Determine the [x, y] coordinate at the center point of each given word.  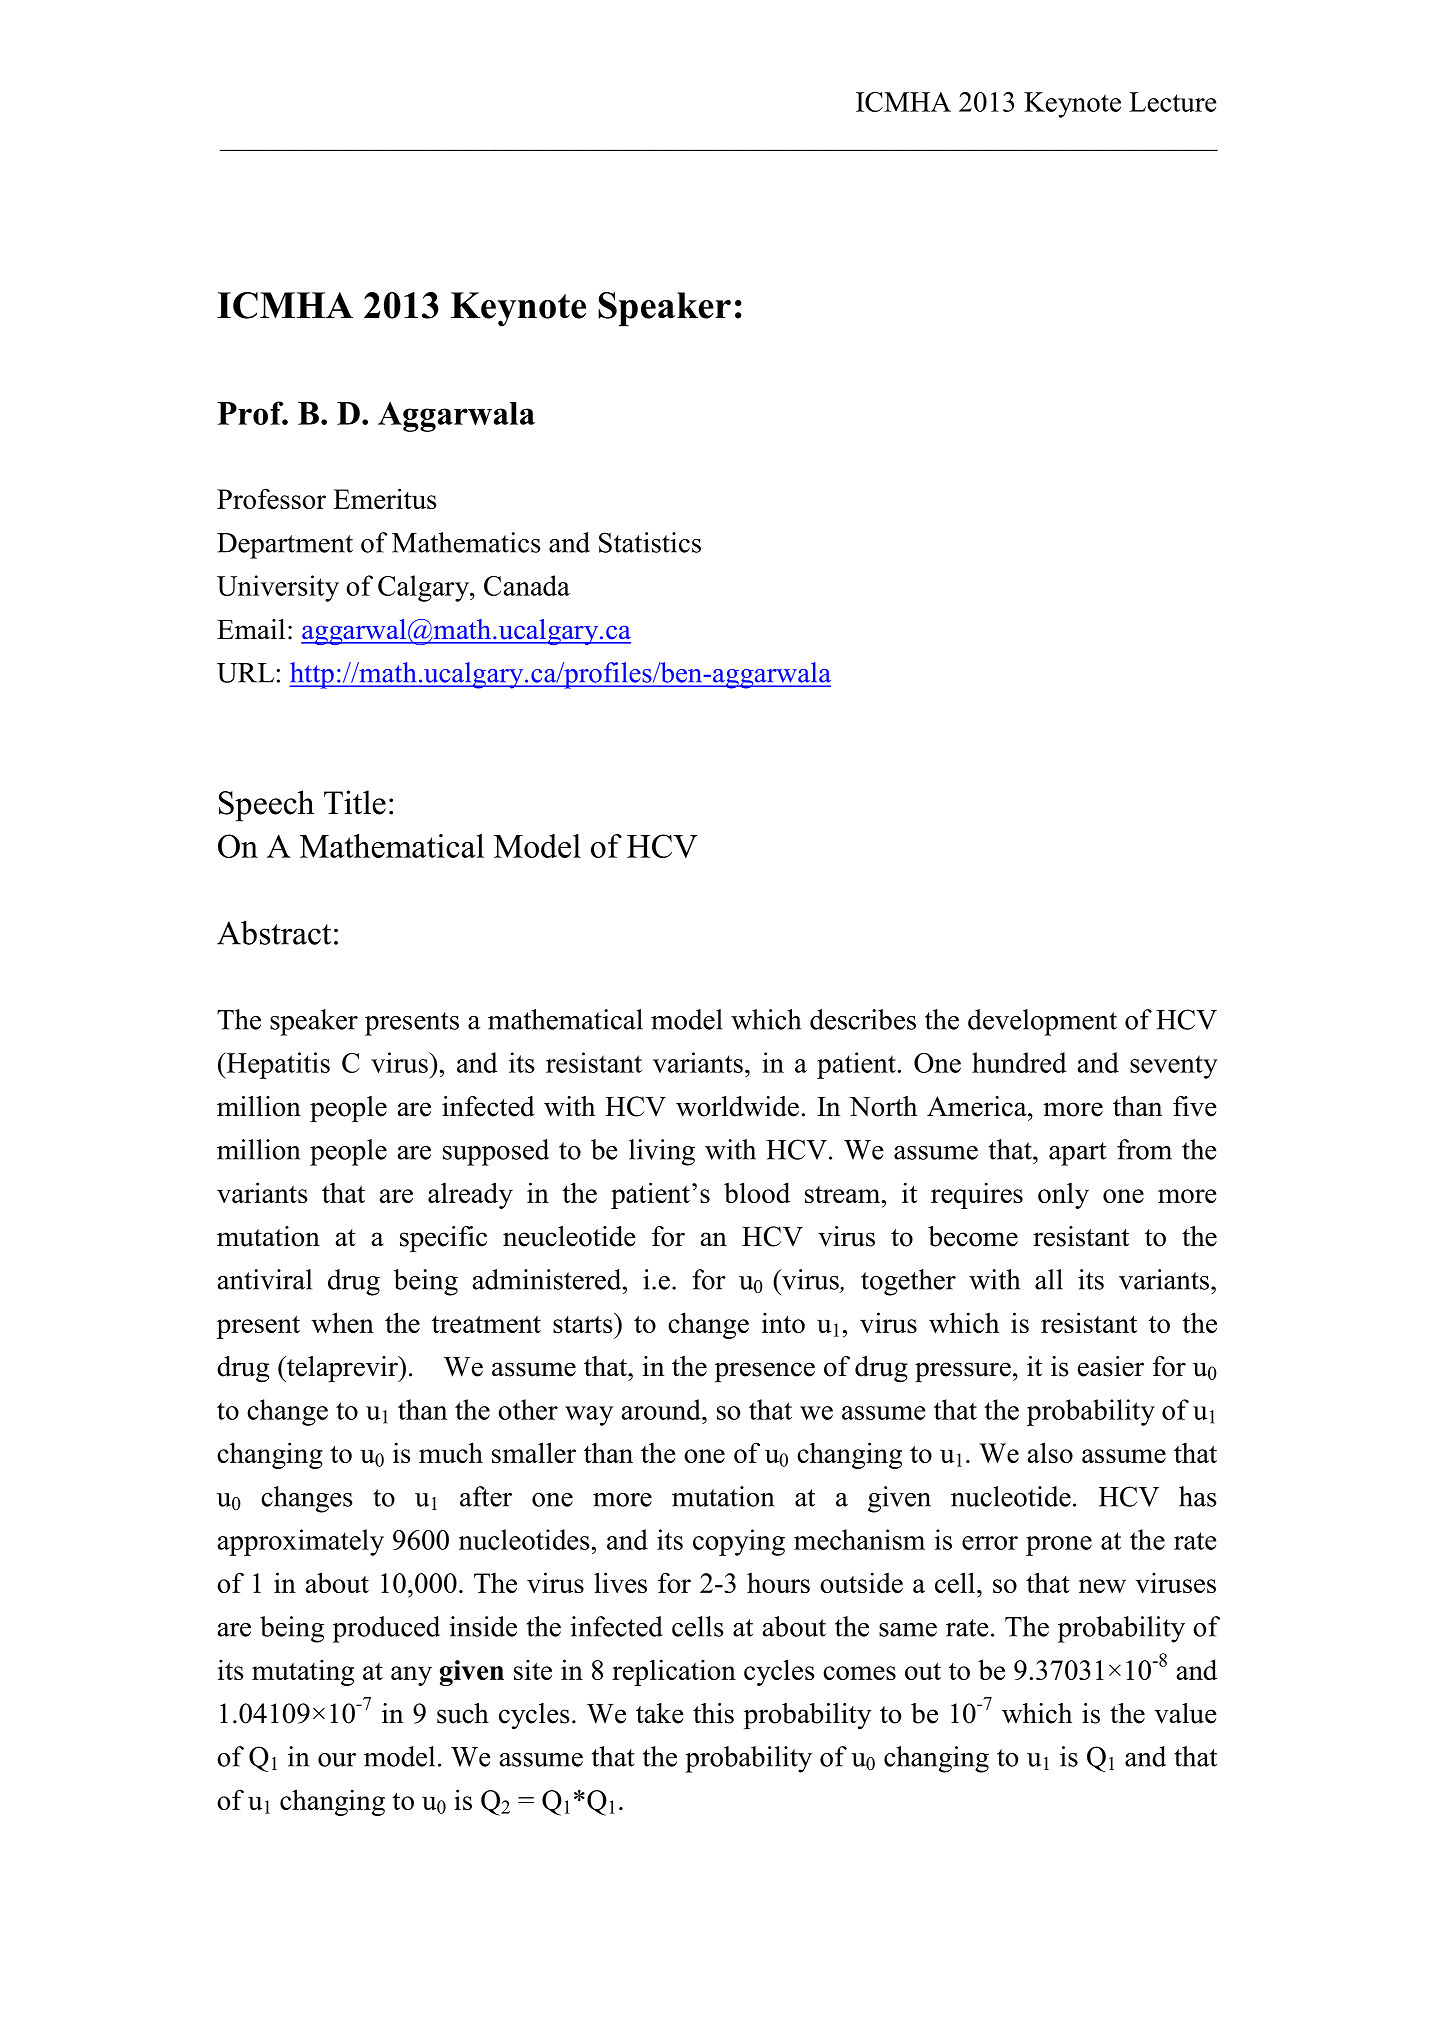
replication [674, 1672]
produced [386, 1629]
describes [863, 1019]
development [1042, 1022]
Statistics [650, 542]
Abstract [274, 933]
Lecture [1172, 102]
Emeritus [385, 498]
